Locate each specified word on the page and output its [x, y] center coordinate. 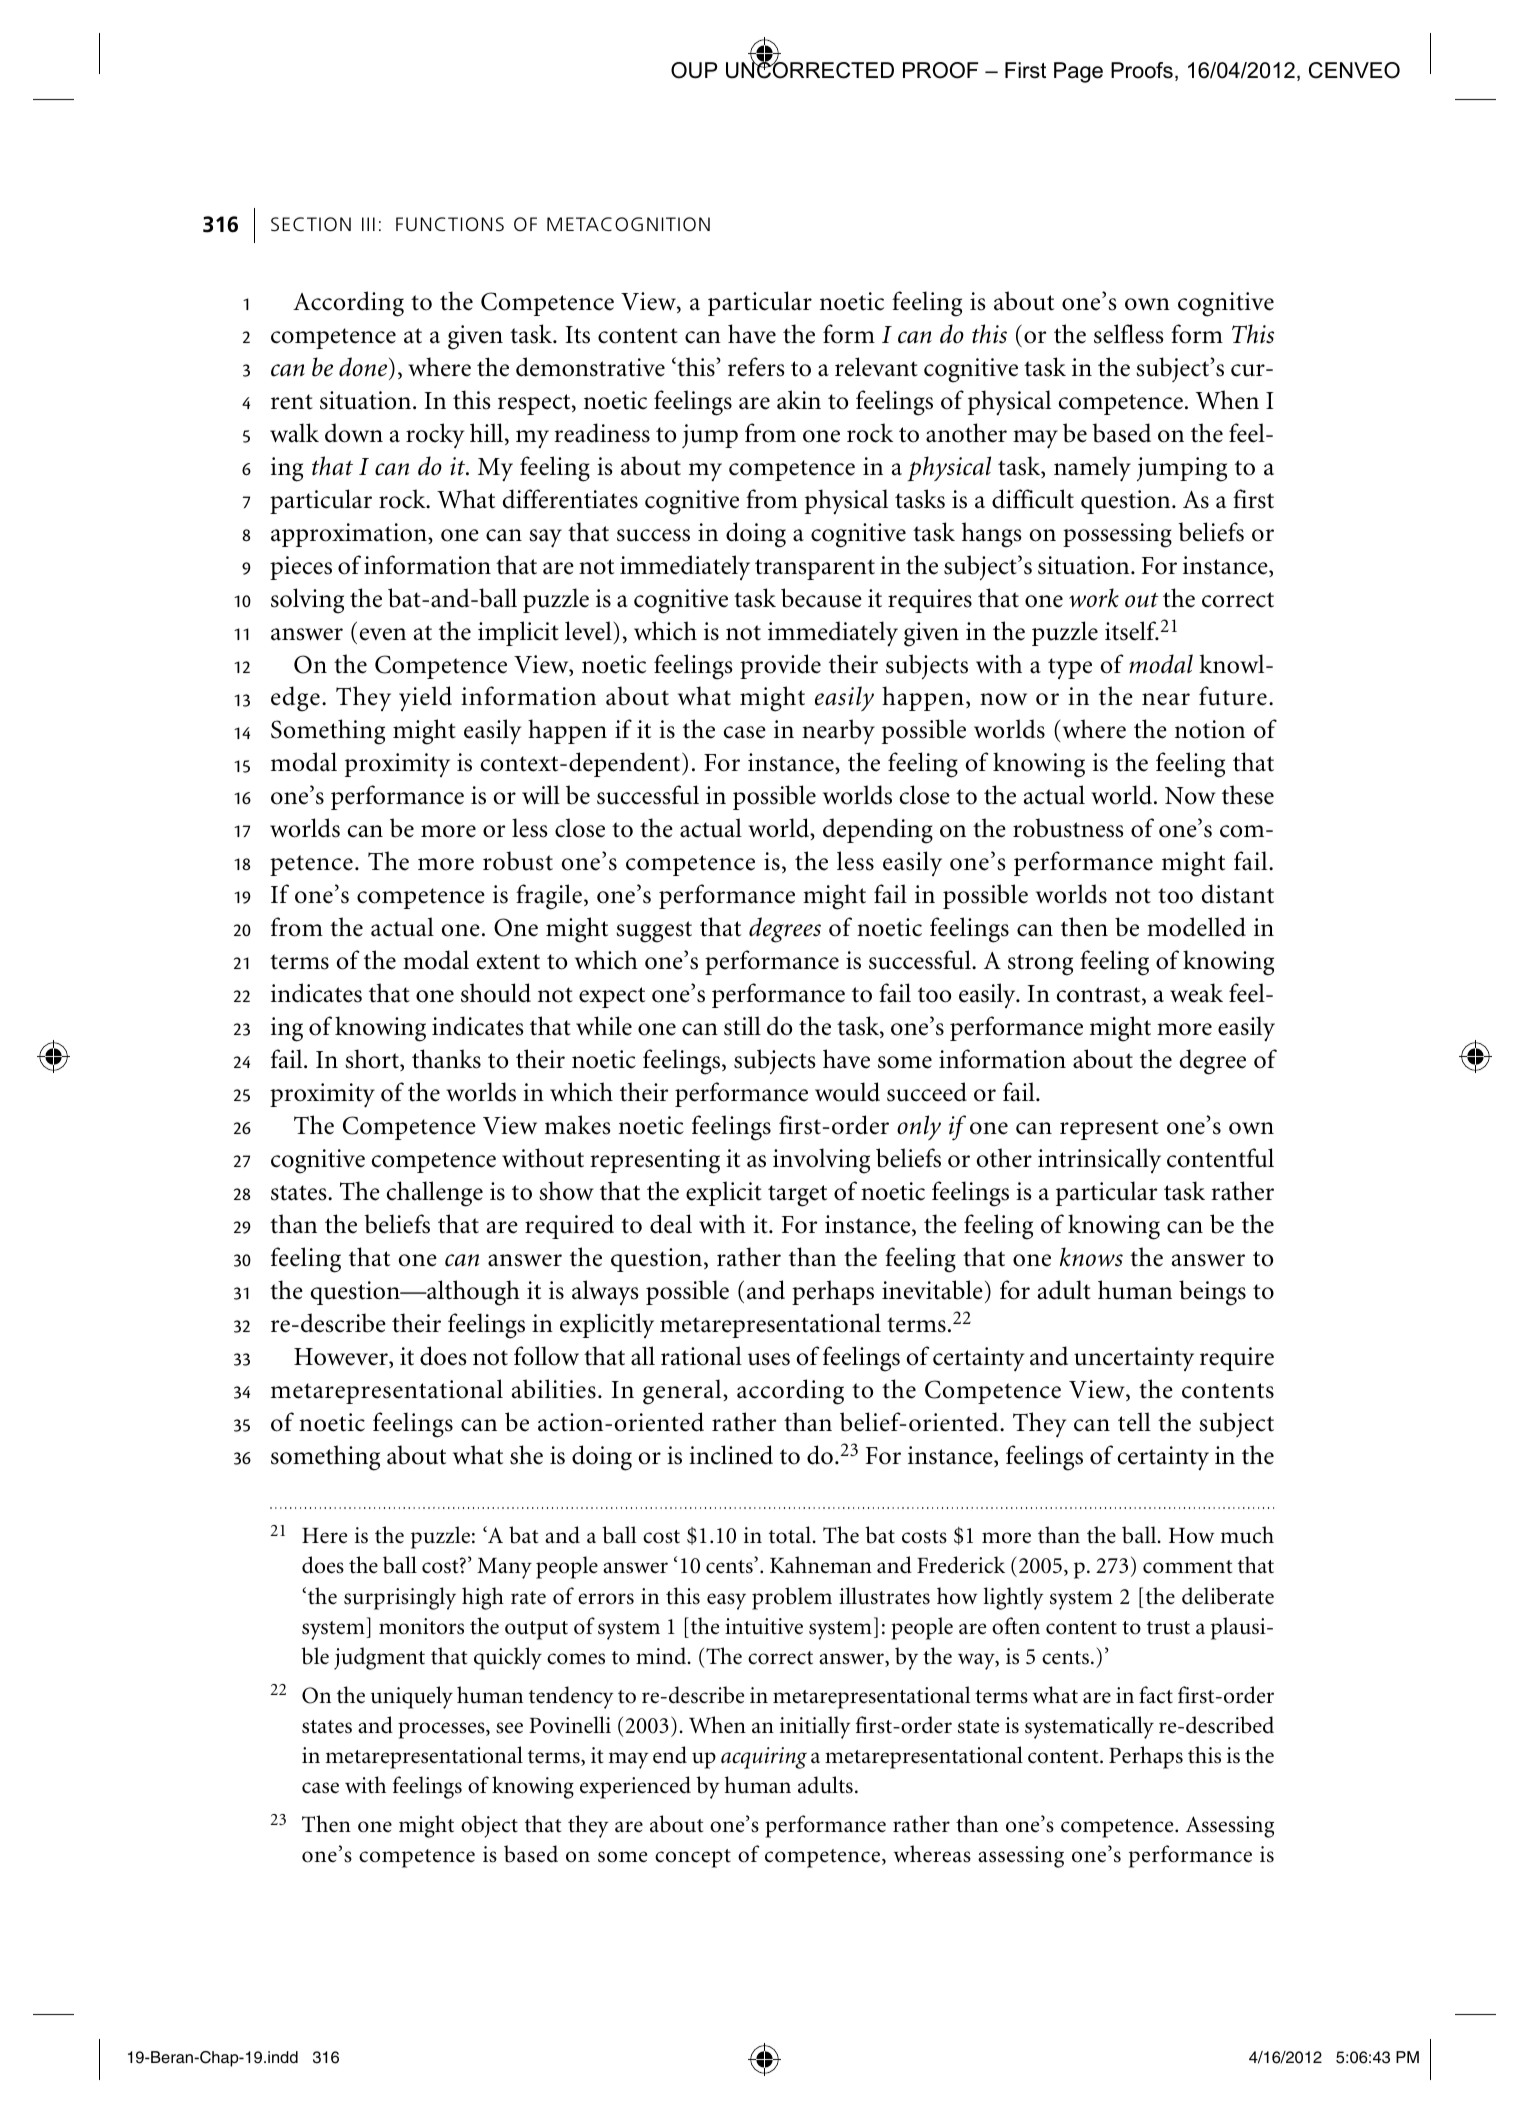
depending [878, 831]
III [368, 224]
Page [1078, 72]
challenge [434, 1194]
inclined [731, 1455]
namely [1092, 469]
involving [821, 1161]
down [354, 433]
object [489, 1826]
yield [425, 698]
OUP [694, 70]
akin [799, 400]
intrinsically [1099, 1160]
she [526, 1455]
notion [1210, 729]
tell [1134, 1422]
